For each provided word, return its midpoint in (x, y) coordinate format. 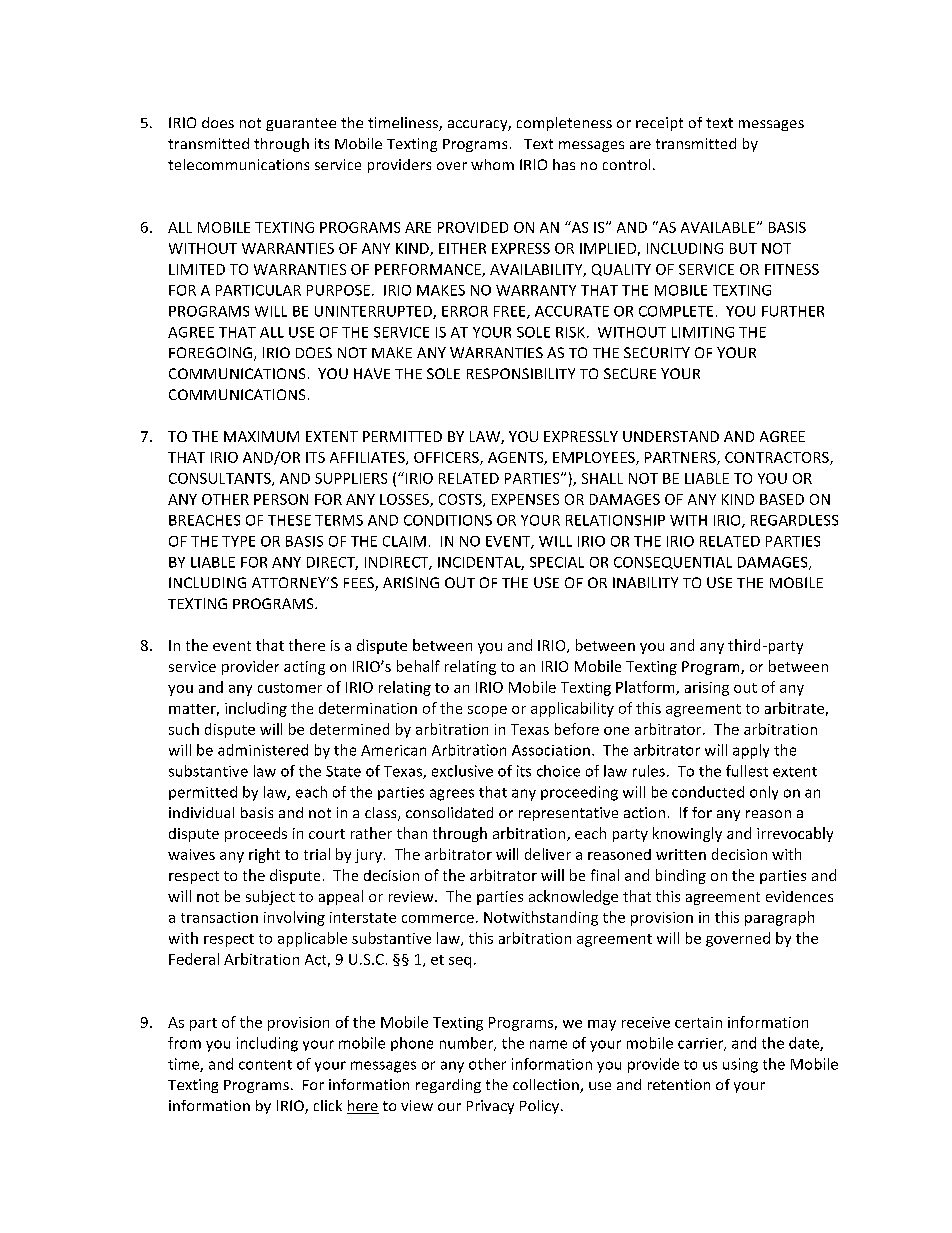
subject (270, 897)
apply (751, 751)
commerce (438, 919)
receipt (659, 124)
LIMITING (703, 332)
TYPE (238, 541)
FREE (511, 312)
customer (290, 688)
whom (492, 164)
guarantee (301, 124)
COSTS (461, 500)
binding (681, 876)
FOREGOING (212, 354)
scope (487, 711)
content (265, 1065)
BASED (782, 499)
